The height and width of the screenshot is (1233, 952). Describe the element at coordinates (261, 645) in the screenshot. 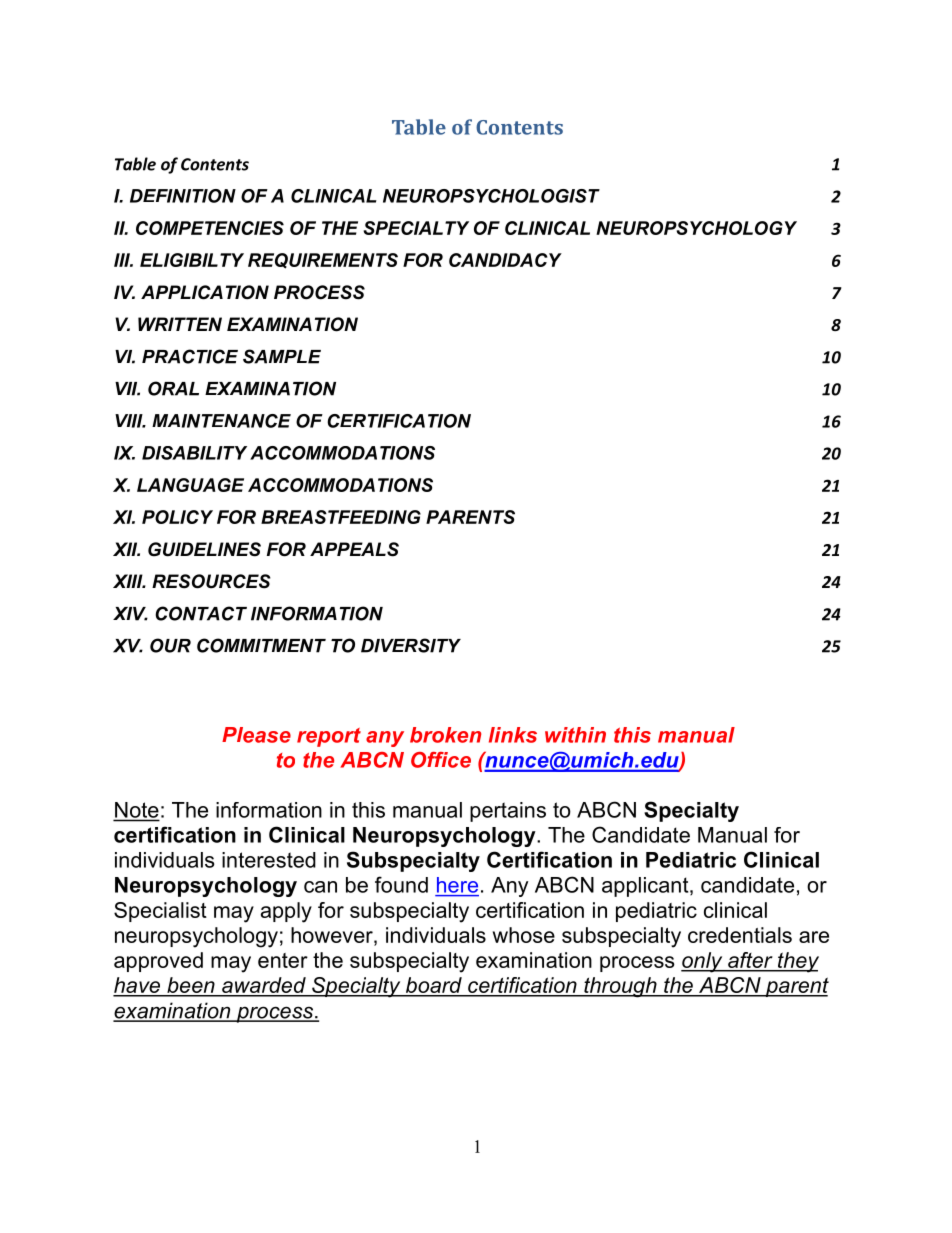

I see `COMMITMENT` at that location.
